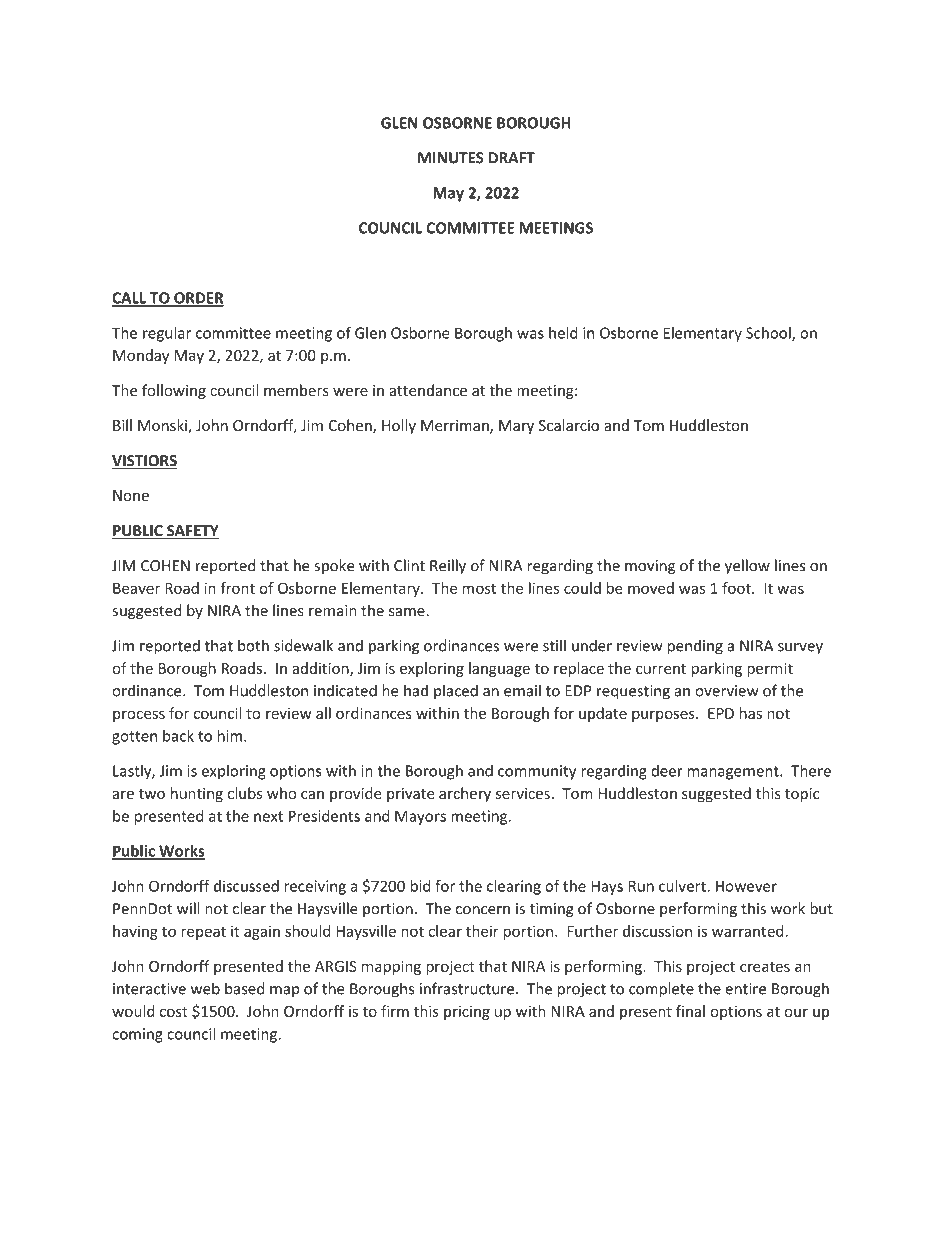 The height and width of the document is (1233, 952). Describe the element at coordinates (451, 158) in the document. I see `MINUTES` at that location.
